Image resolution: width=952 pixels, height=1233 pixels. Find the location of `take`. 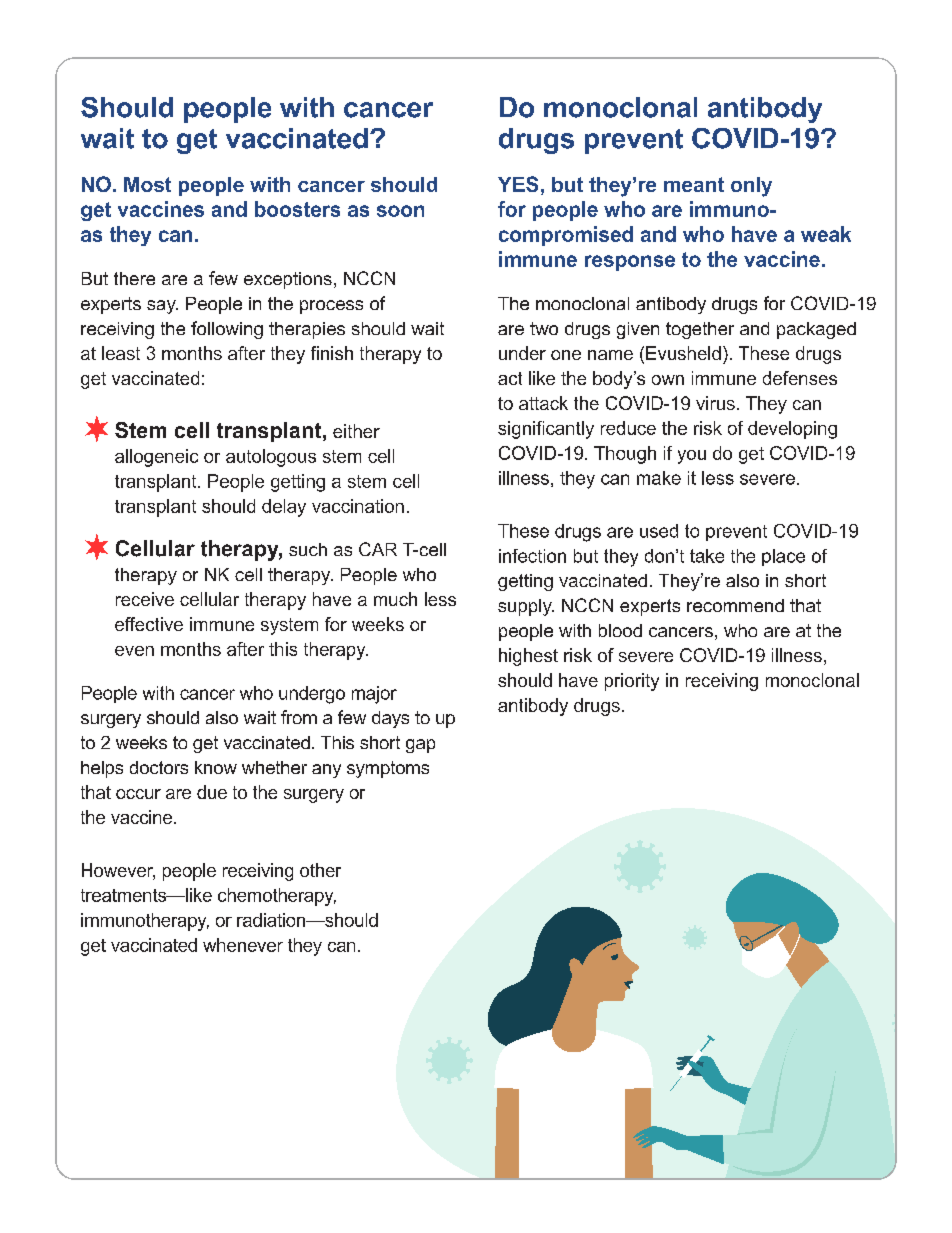

take is located at coordinates (707, 556).
